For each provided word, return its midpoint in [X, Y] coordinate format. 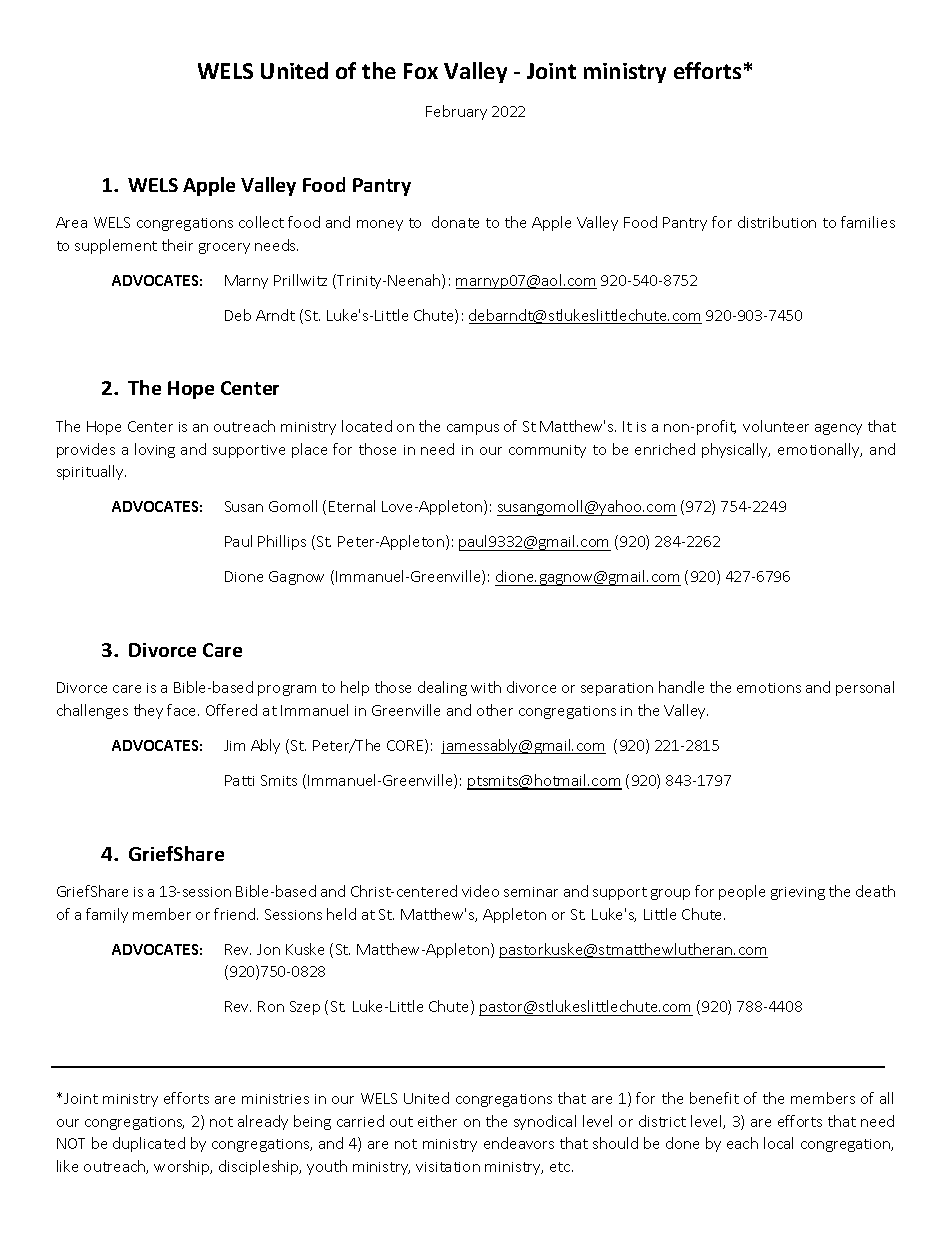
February [456, 112]
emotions [769, 688]
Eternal [352, 506]
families [868, 222]
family [107, 915]
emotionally [820, 450]
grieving [798, 893]
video [480, 891]
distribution [777, 222]
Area [71, 222]
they [148, 711]
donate [455, 222]
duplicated [149, 1144]
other [495, 710]
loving [155, 450]
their [177, 245]
